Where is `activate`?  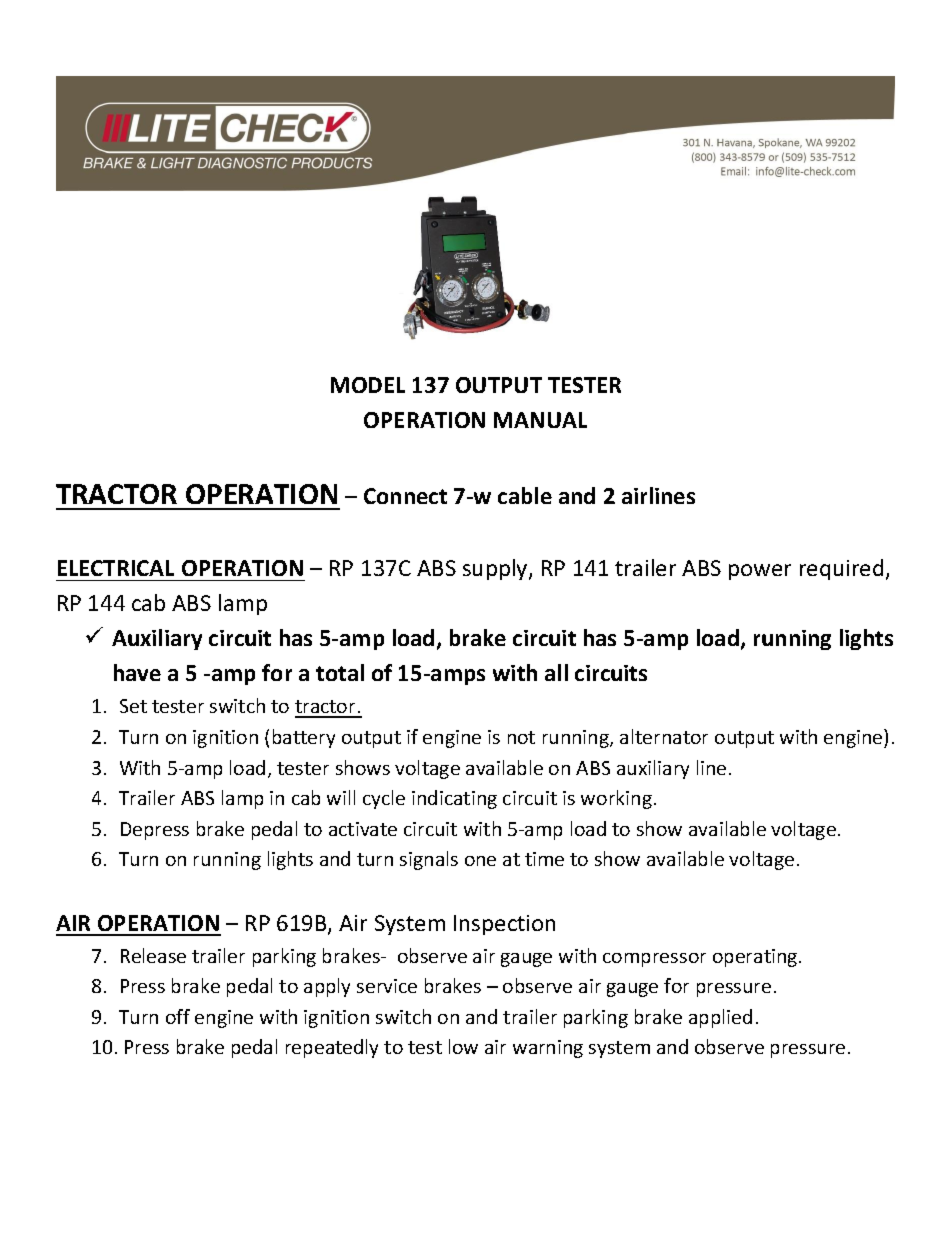
activate is located at coordinates (363, 829).
